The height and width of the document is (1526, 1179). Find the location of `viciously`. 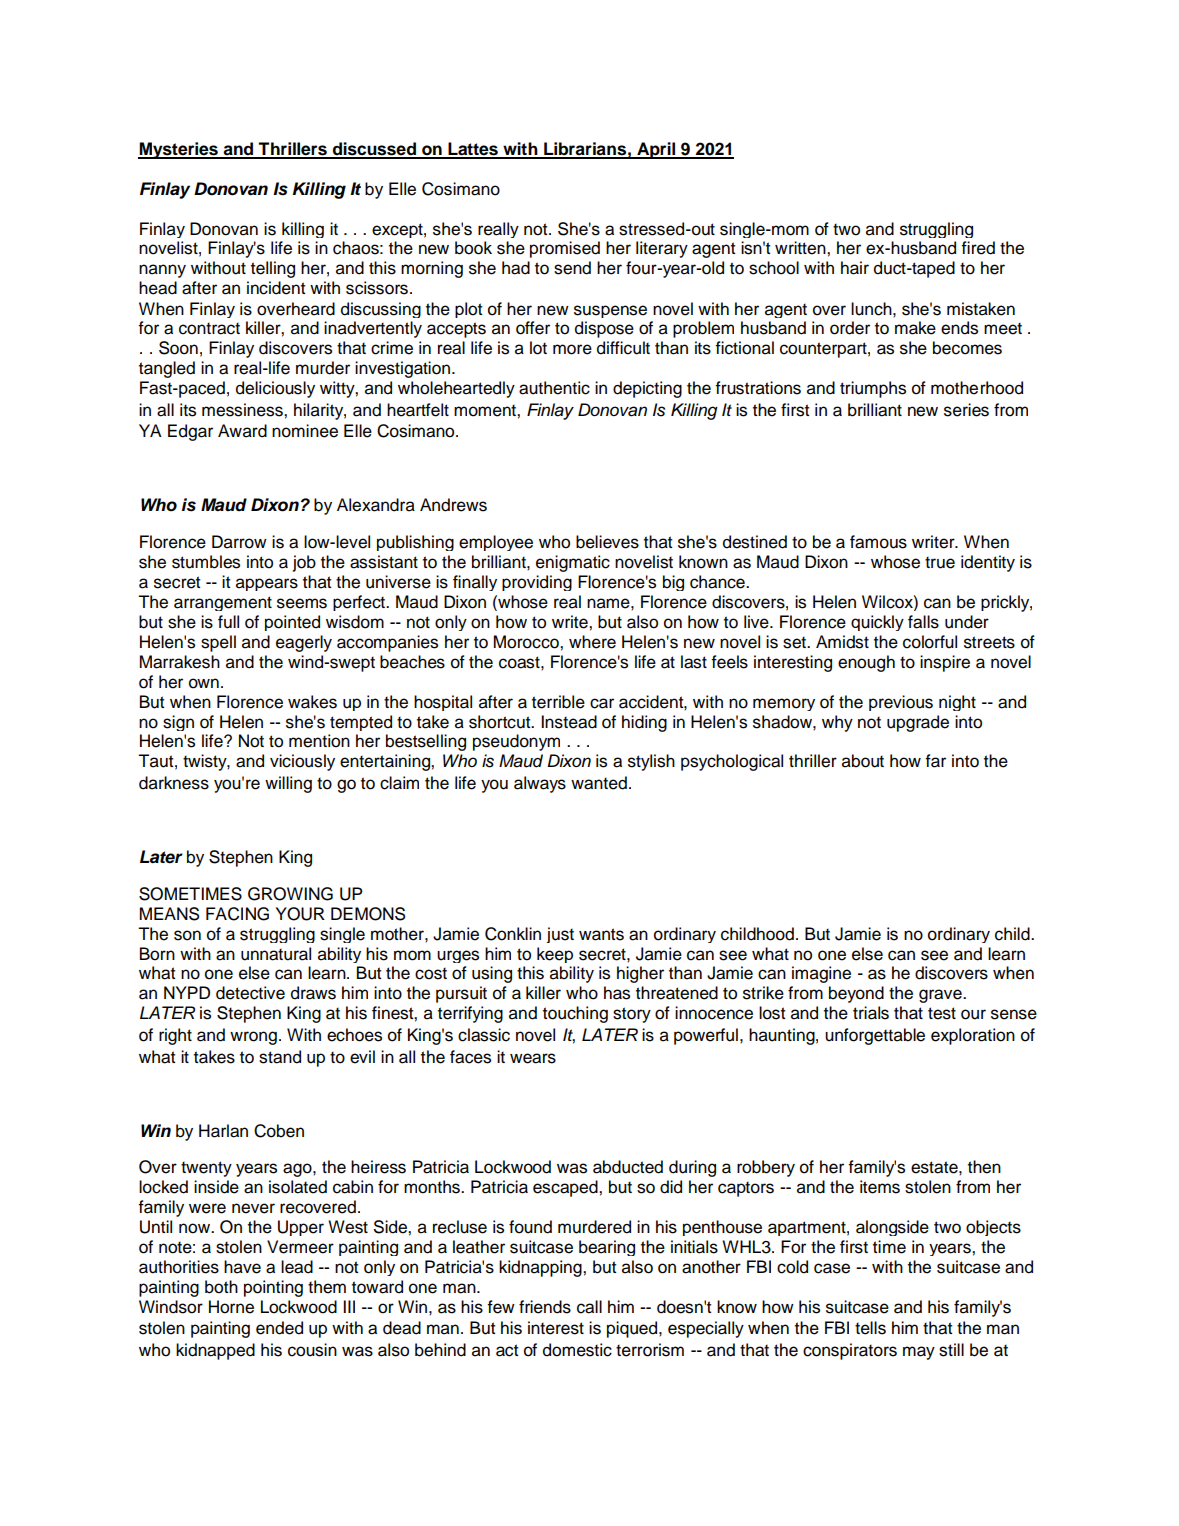

viciously is located at coordinates (302, 762).
